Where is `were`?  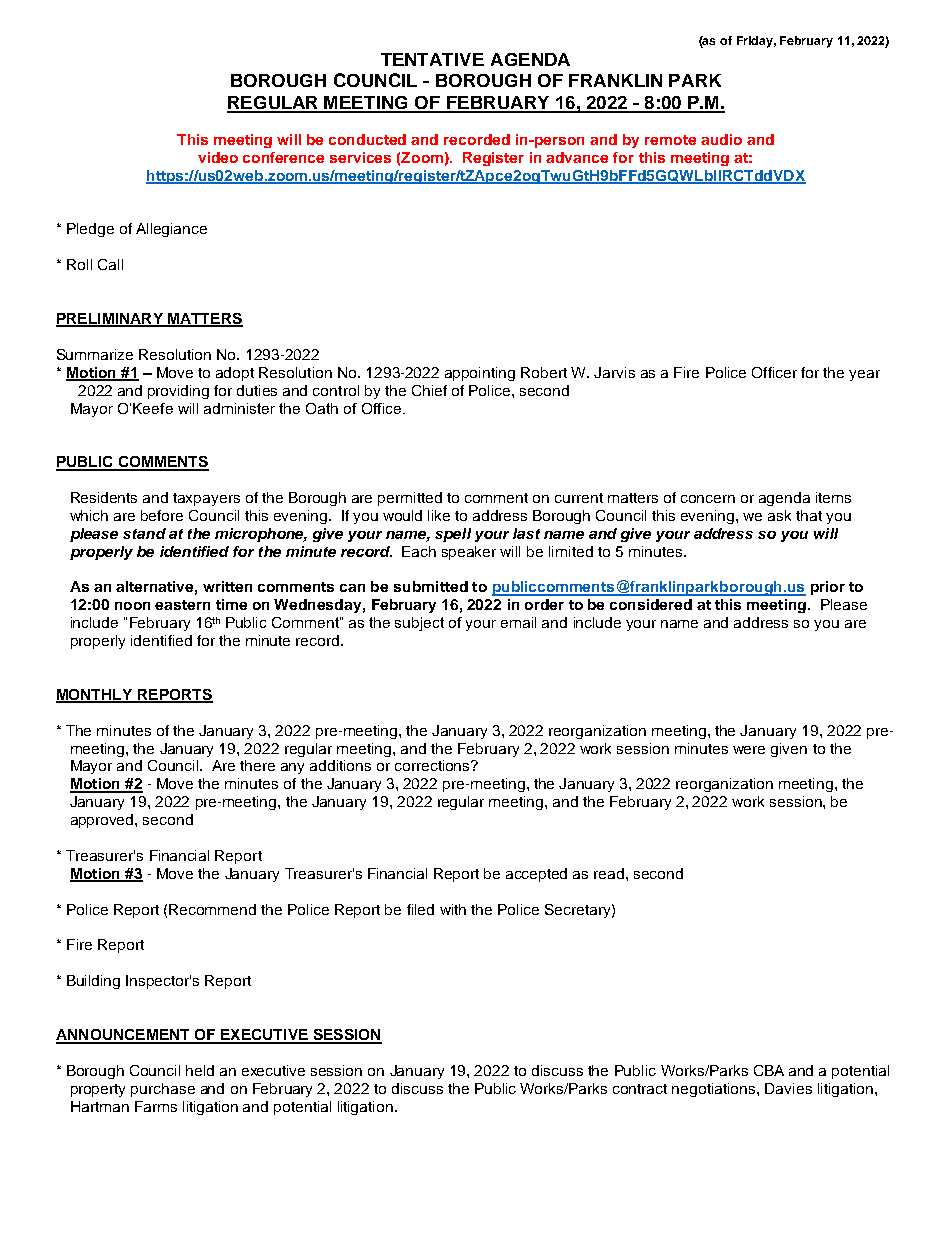 were is located at coordinates (749, 750).
